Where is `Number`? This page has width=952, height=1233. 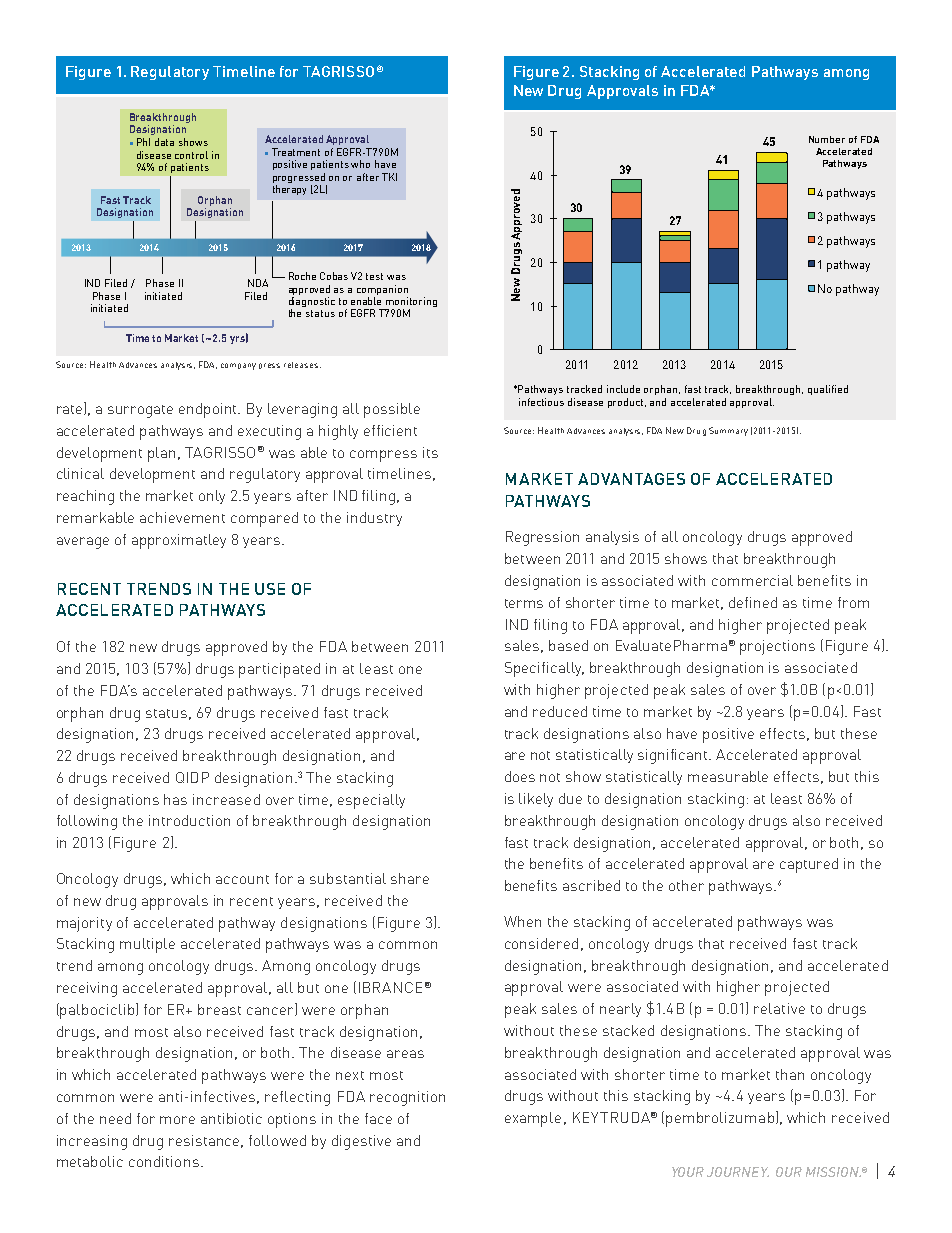 Number is located at coordinates (827, 139).
